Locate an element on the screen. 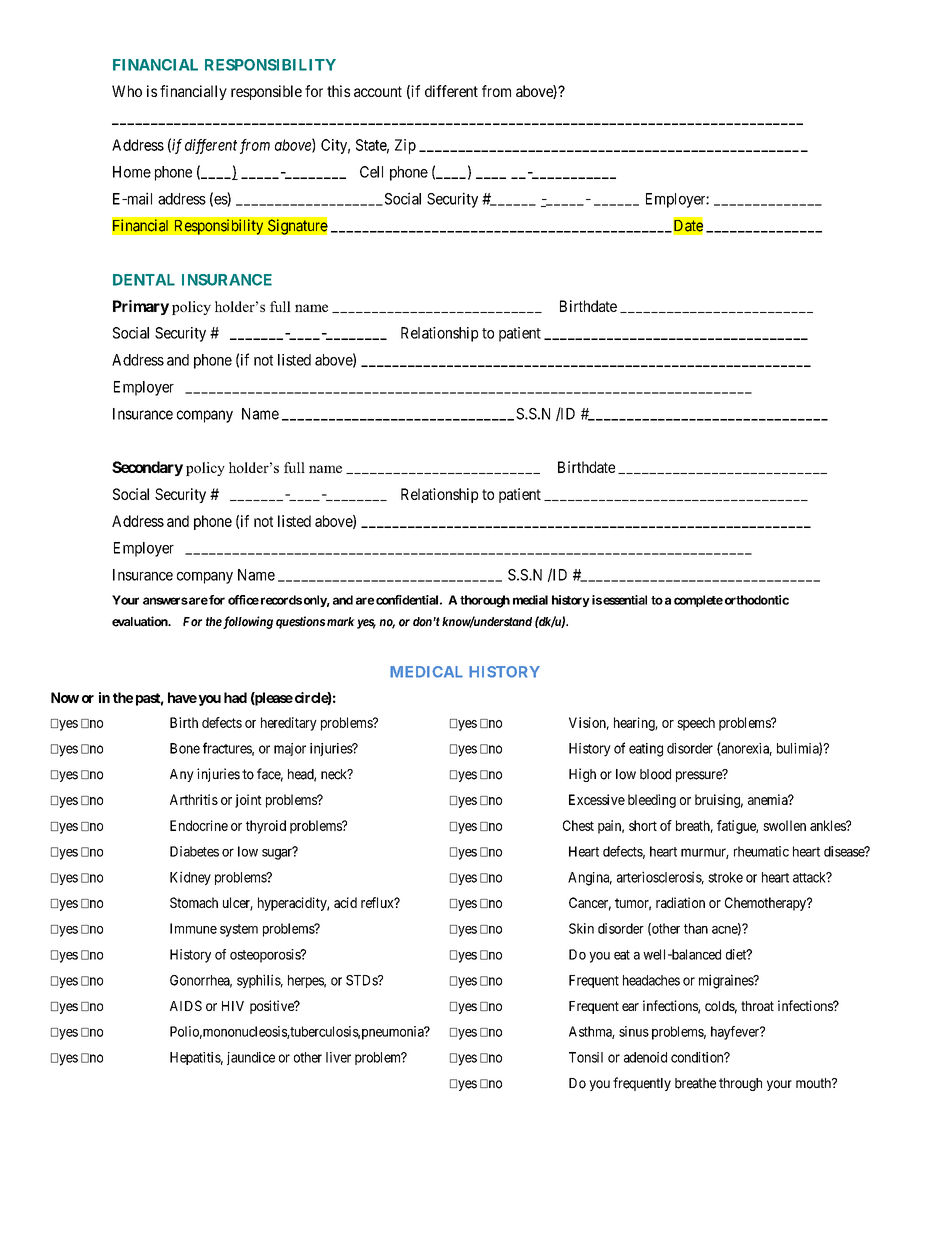 The width and height of the screenshot is (952, 1233). Bone is located at coordinates (185, 748).
